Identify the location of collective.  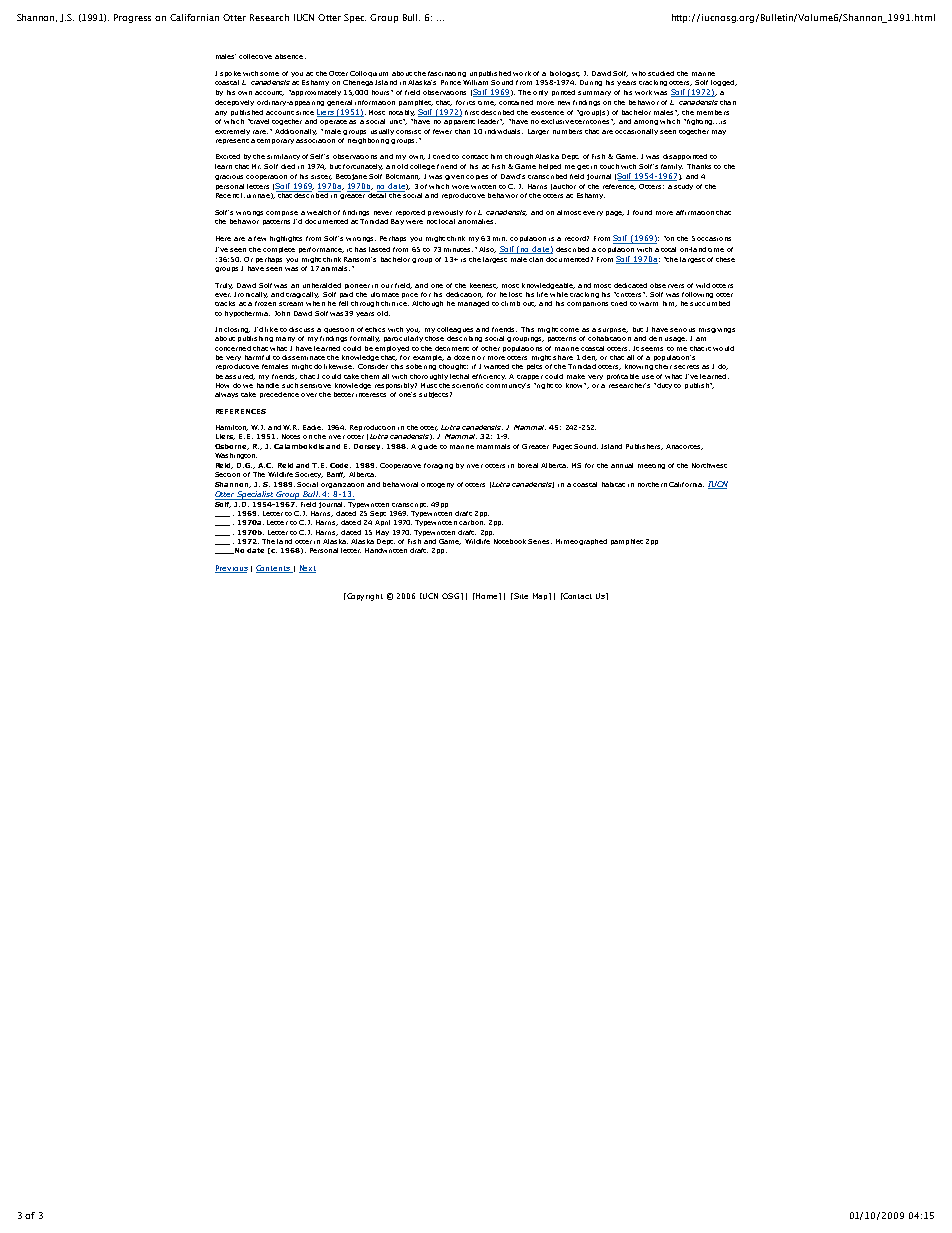
(255, 56).
